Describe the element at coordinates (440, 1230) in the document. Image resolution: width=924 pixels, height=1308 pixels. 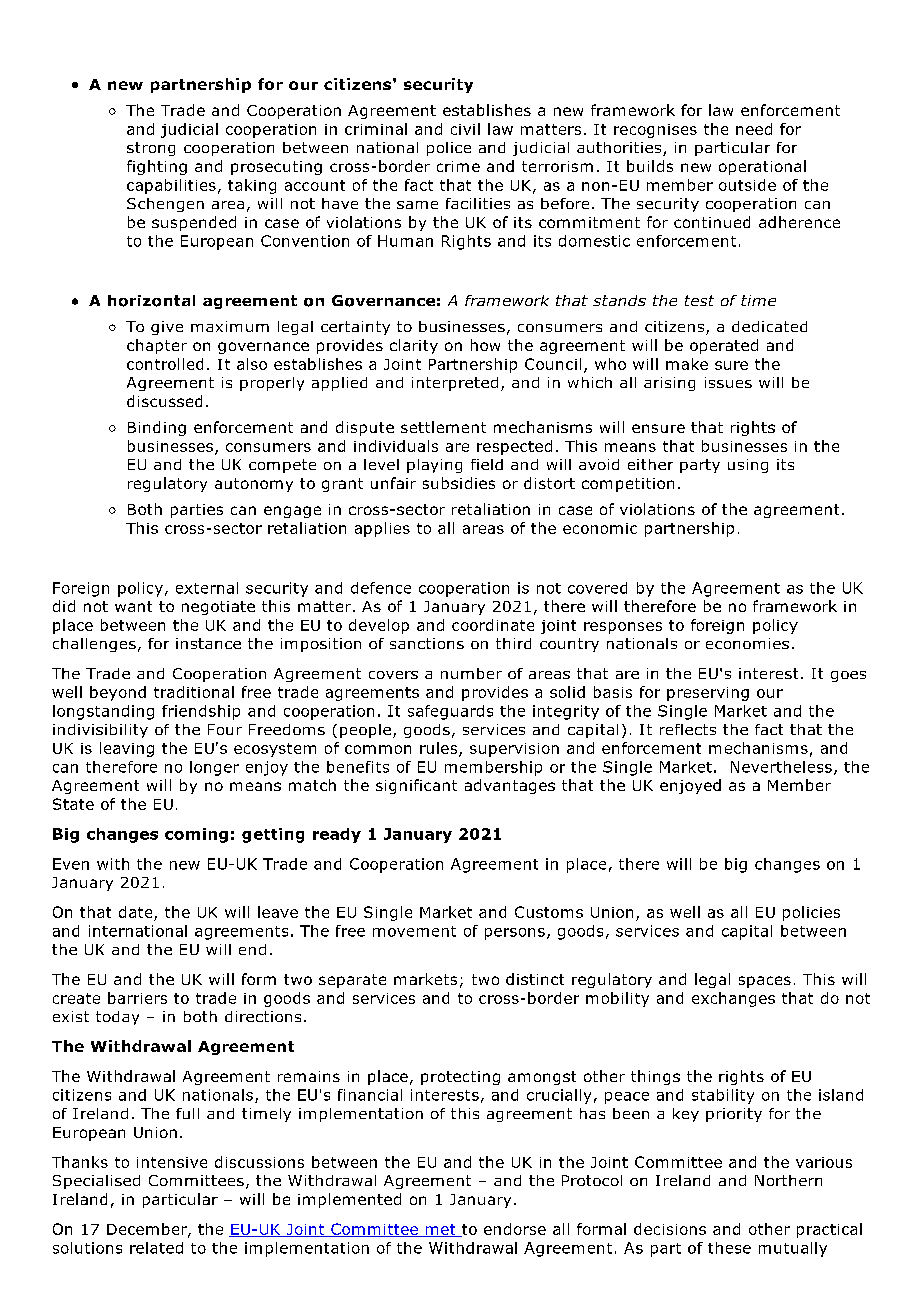
I see `met` at that location.
